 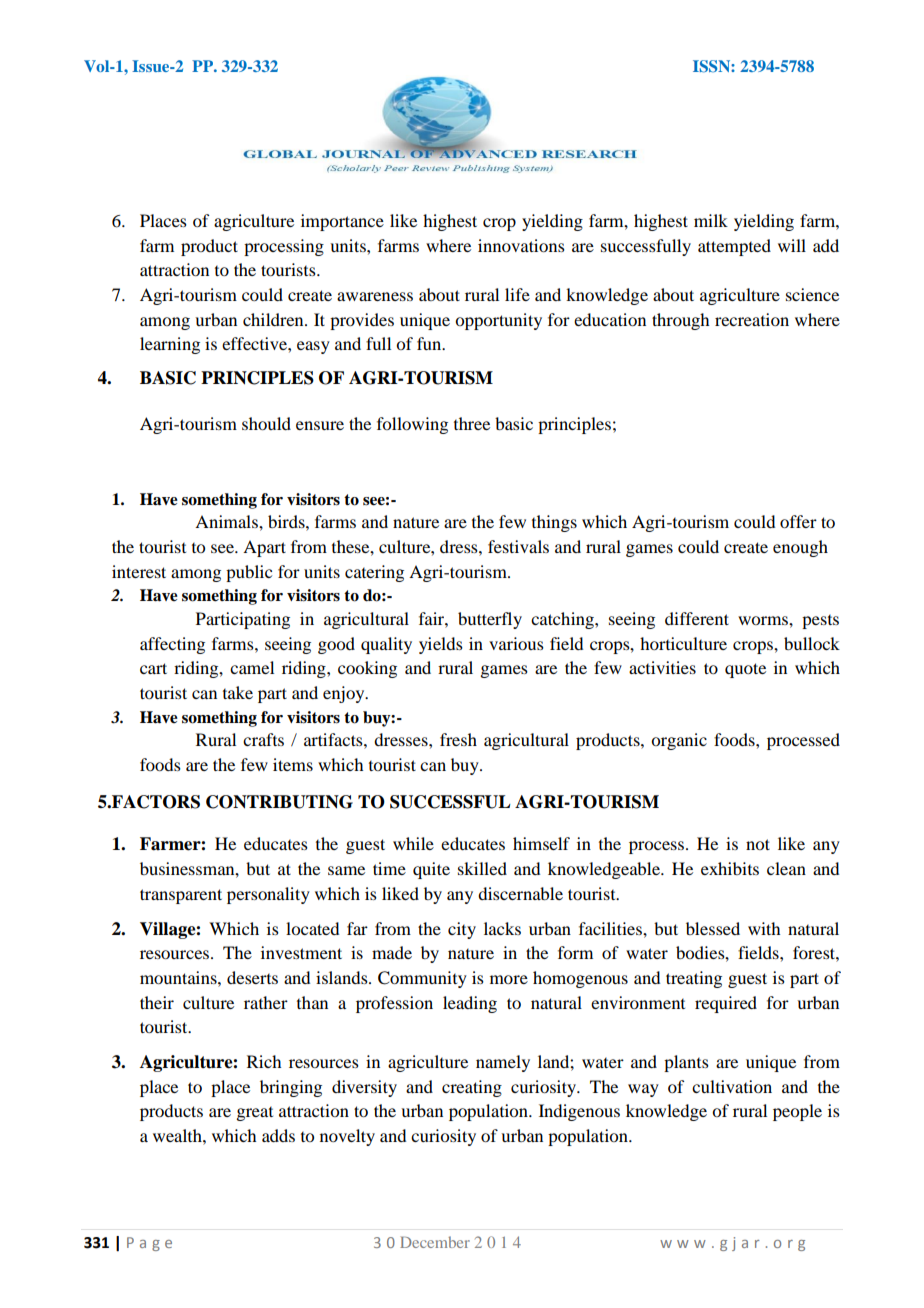 I want to click on people, so click(x=797, y=1112).
